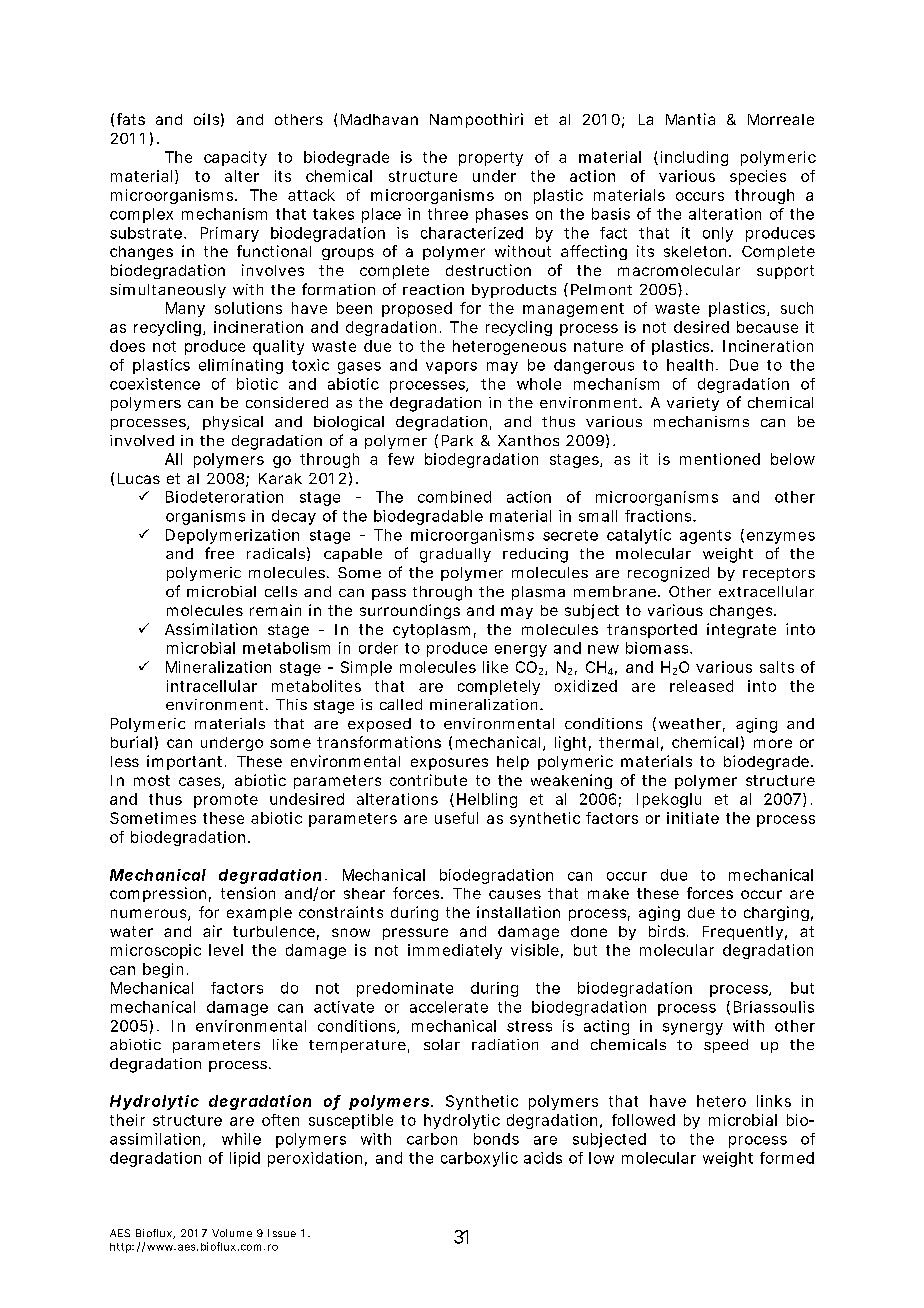 Image resolution: width=924 pixels, height=1308 pixels. I want to click on capacity, so click(235, 158).
